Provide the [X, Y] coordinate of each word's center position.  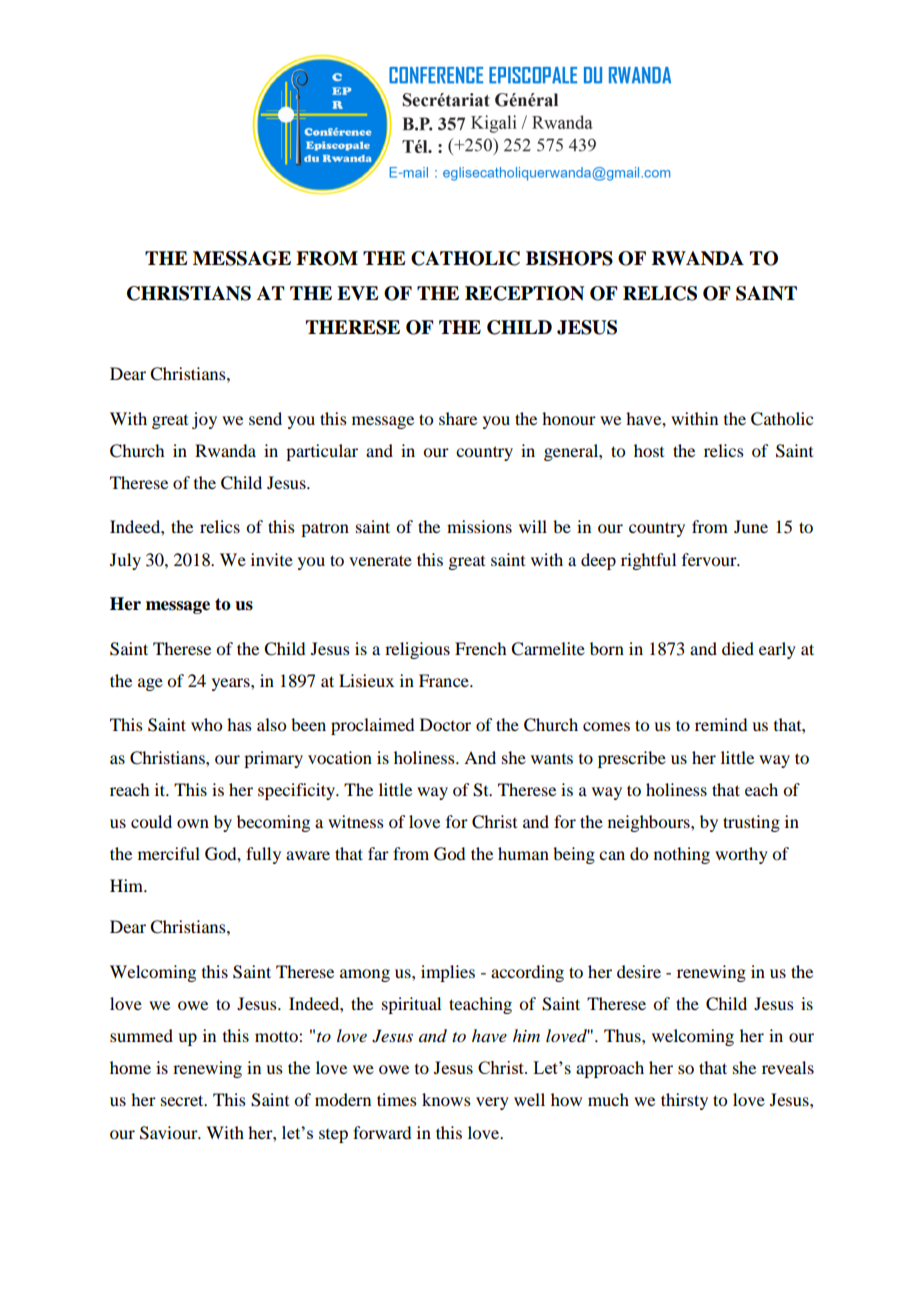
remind [721, 724]
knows [446, 1099]
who [206, 724]
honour [569, 418]
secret [183, 1100]
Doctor [445, 724]
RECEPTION [524, 293]
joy [204, 420]
